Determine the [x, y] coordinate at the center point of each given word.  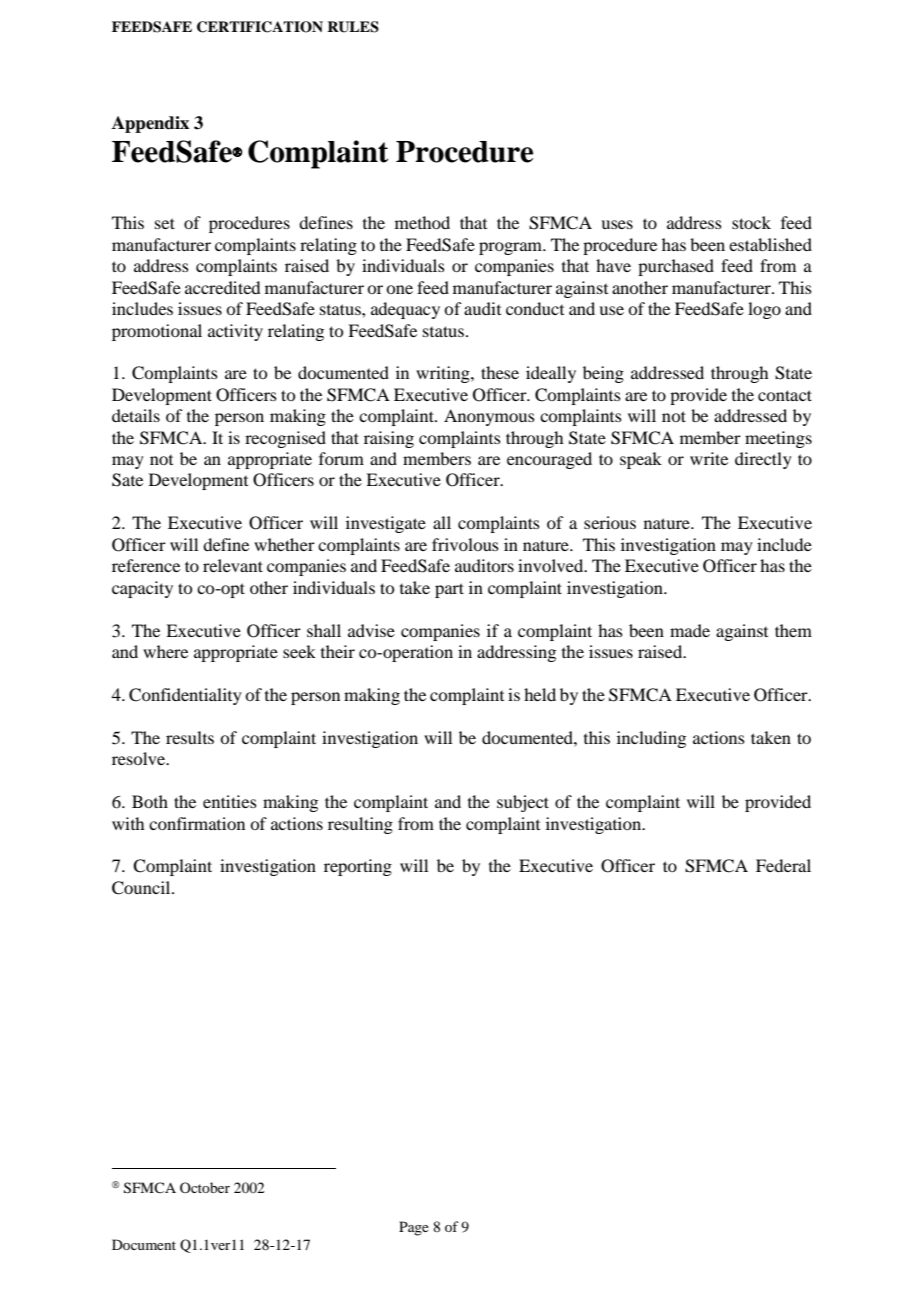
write [709, 458]
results [190, 737]
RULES [353, 27]
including [651, 739]
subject [523, 803]
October [205, 1187]
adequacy [405, 310]
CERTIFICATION [260, 27]
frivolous [465, 544]
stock [751, 222]
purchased [676, 267]
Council [142, 888]
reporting [358, 867]
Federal [783, 865]
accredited [222, 287]
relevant [233, 565]
